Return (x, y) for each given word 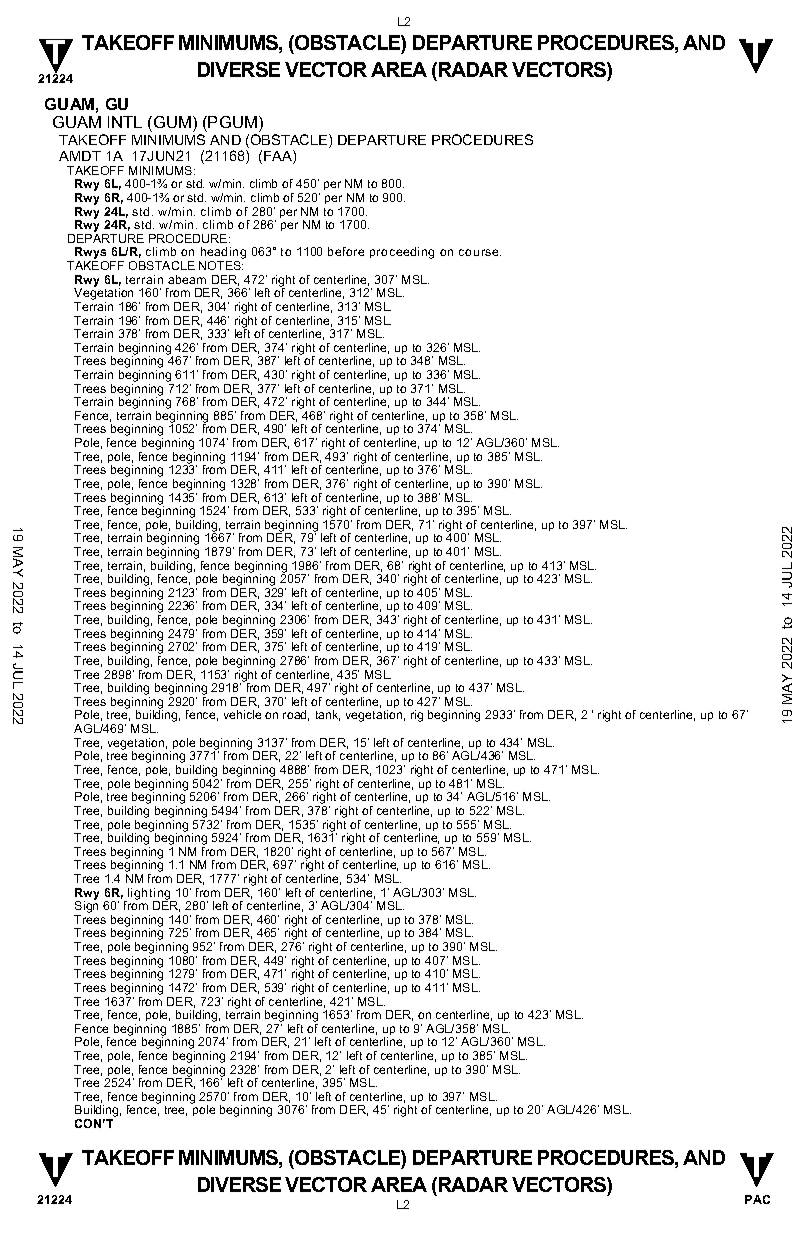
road (296, 715)
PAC (757, 1199)
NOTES (221, 265)
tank (328, 715)
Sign (86, 907)
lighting (149, 895)
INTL (125, 122)
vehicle (242, 714)
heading (222, 254)
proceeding (402, 253)
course (480, 252)
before (346, 251)
